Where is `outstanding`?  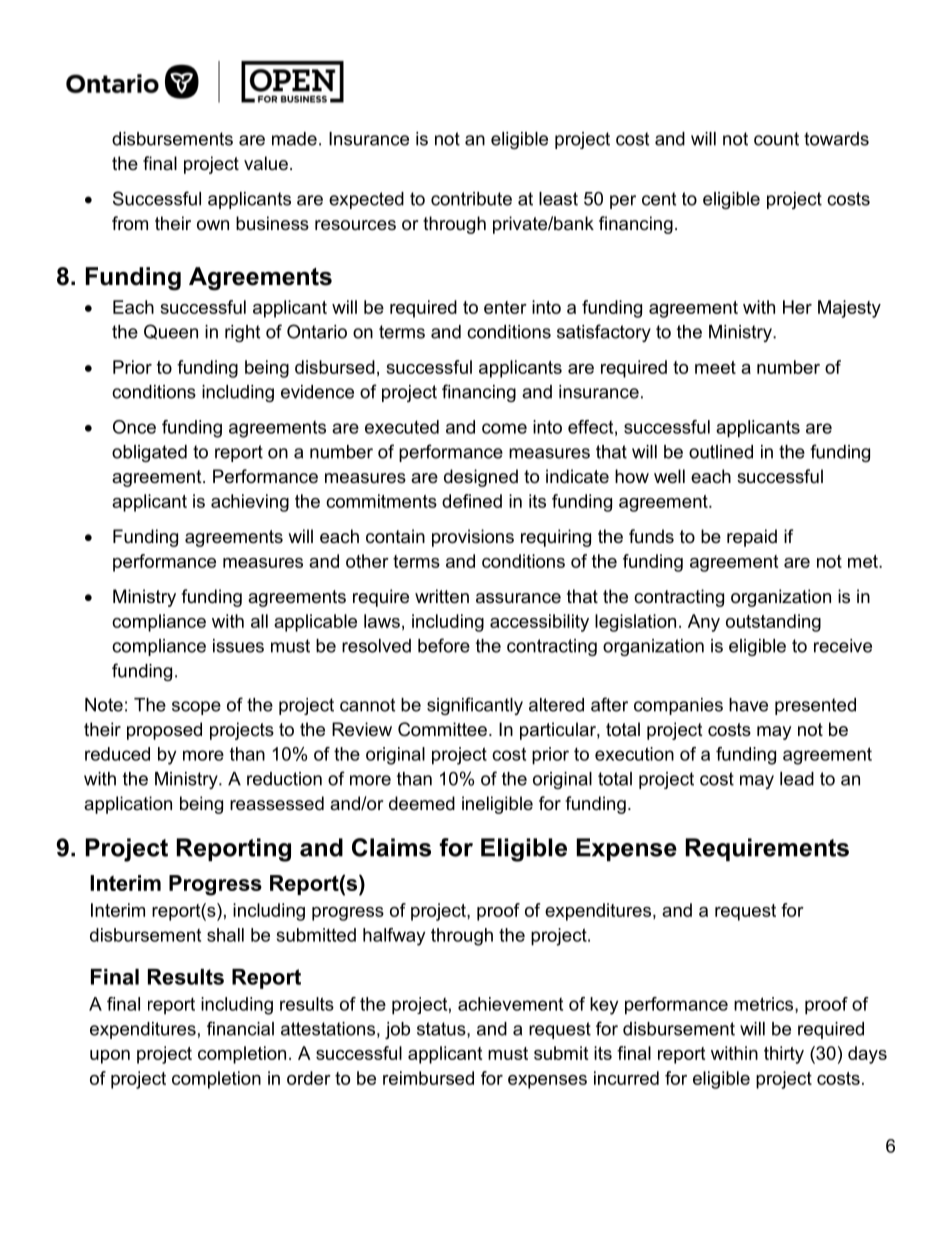
outstanding is located at coordinates (773, 623).
